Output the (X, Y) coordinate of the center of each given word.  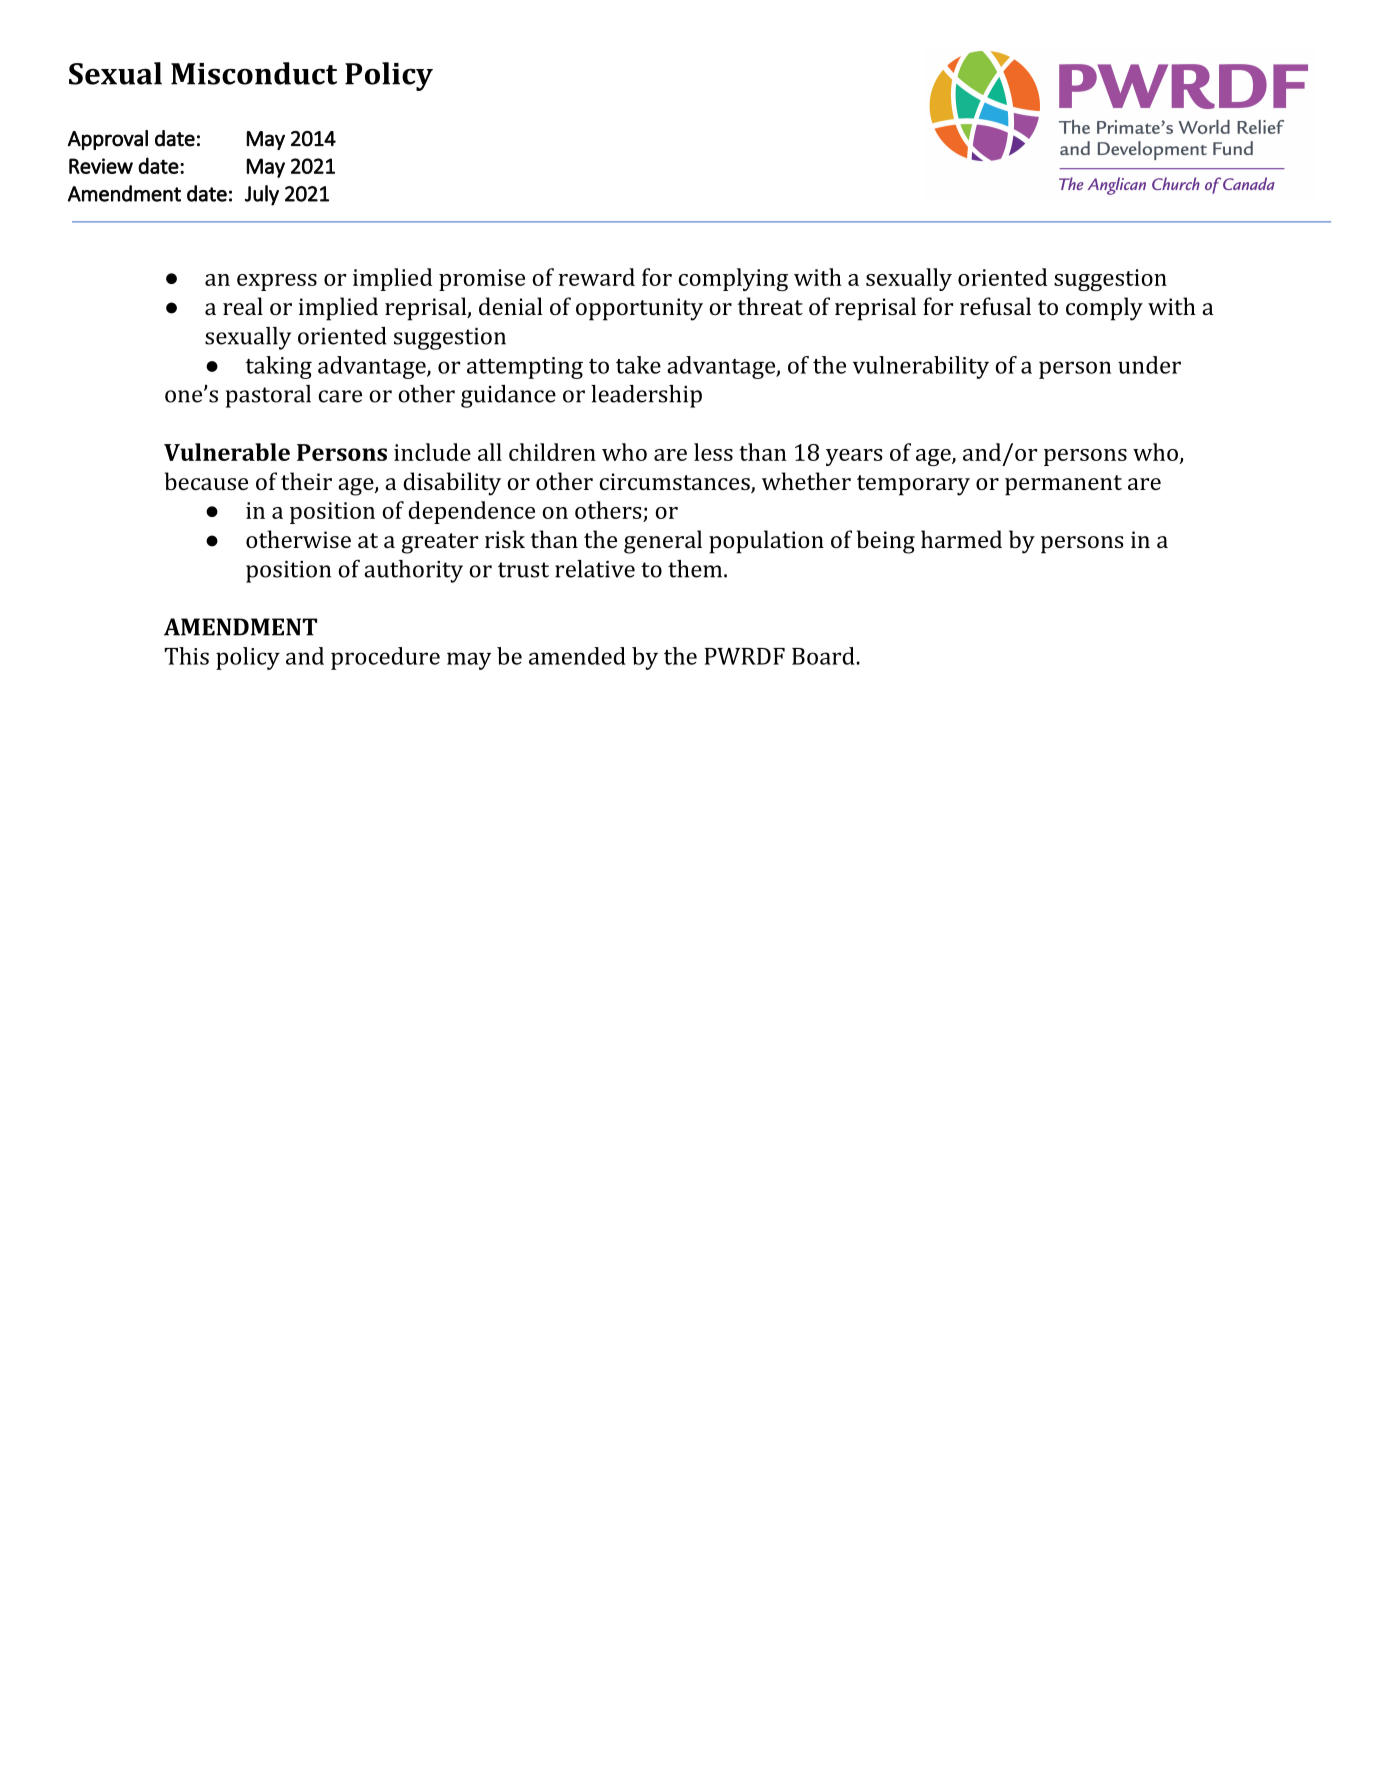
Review (101, 166)
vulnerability (921, 367)
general (663, 542)
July (262, 195)
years (854, 457)
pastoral (268, 396)
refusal (995, 306)
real (243, 306)
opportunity (639, 309)
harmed (961, 539)
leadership (646, 396)
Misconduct (254, 73)
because (206, 481)
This (186, 656)
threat (770, 306)
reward (597, 277)
